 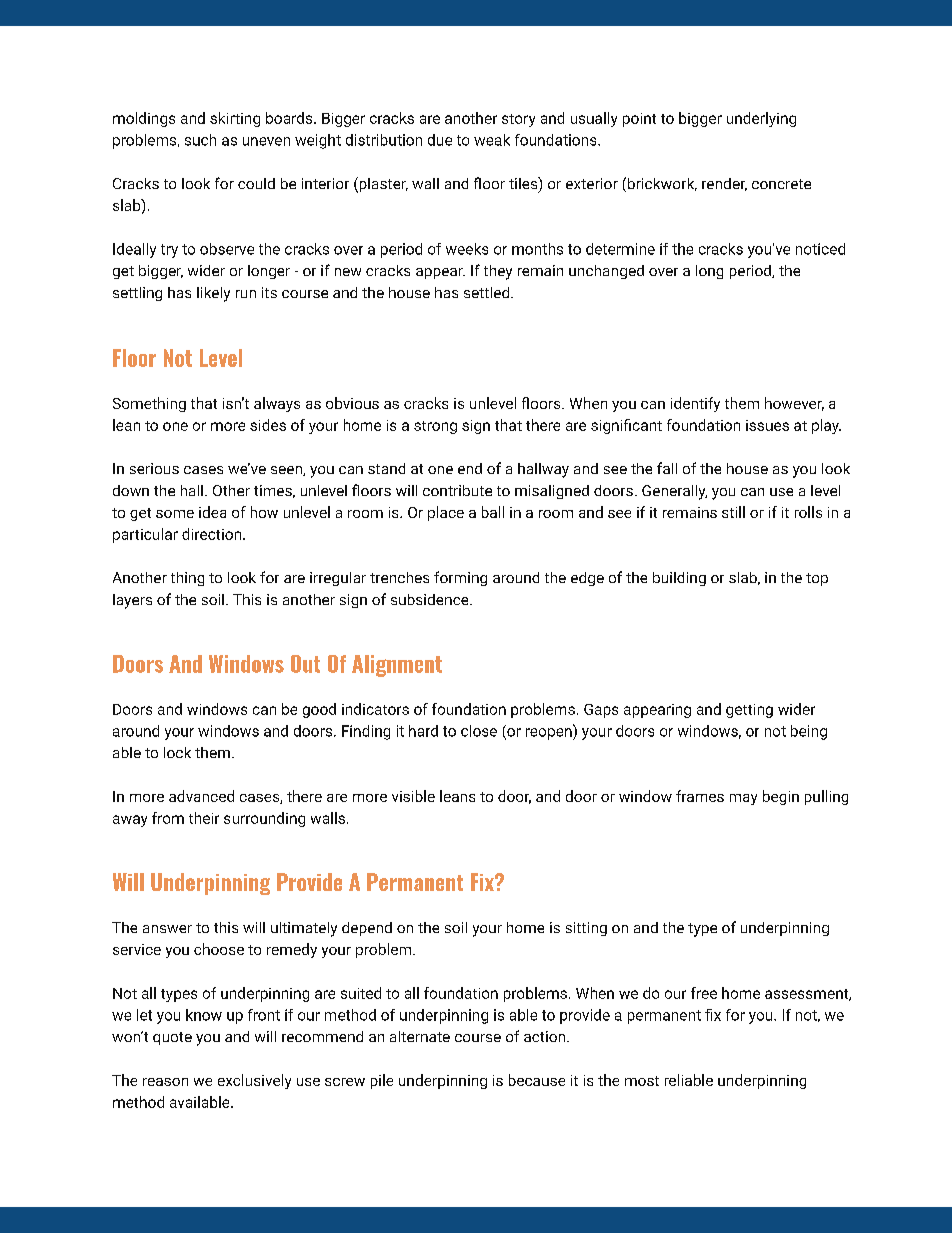 What do you see at coordinates (761, 119) in the screenshot?
I see `underlying` at bounding box center [761, 119].
